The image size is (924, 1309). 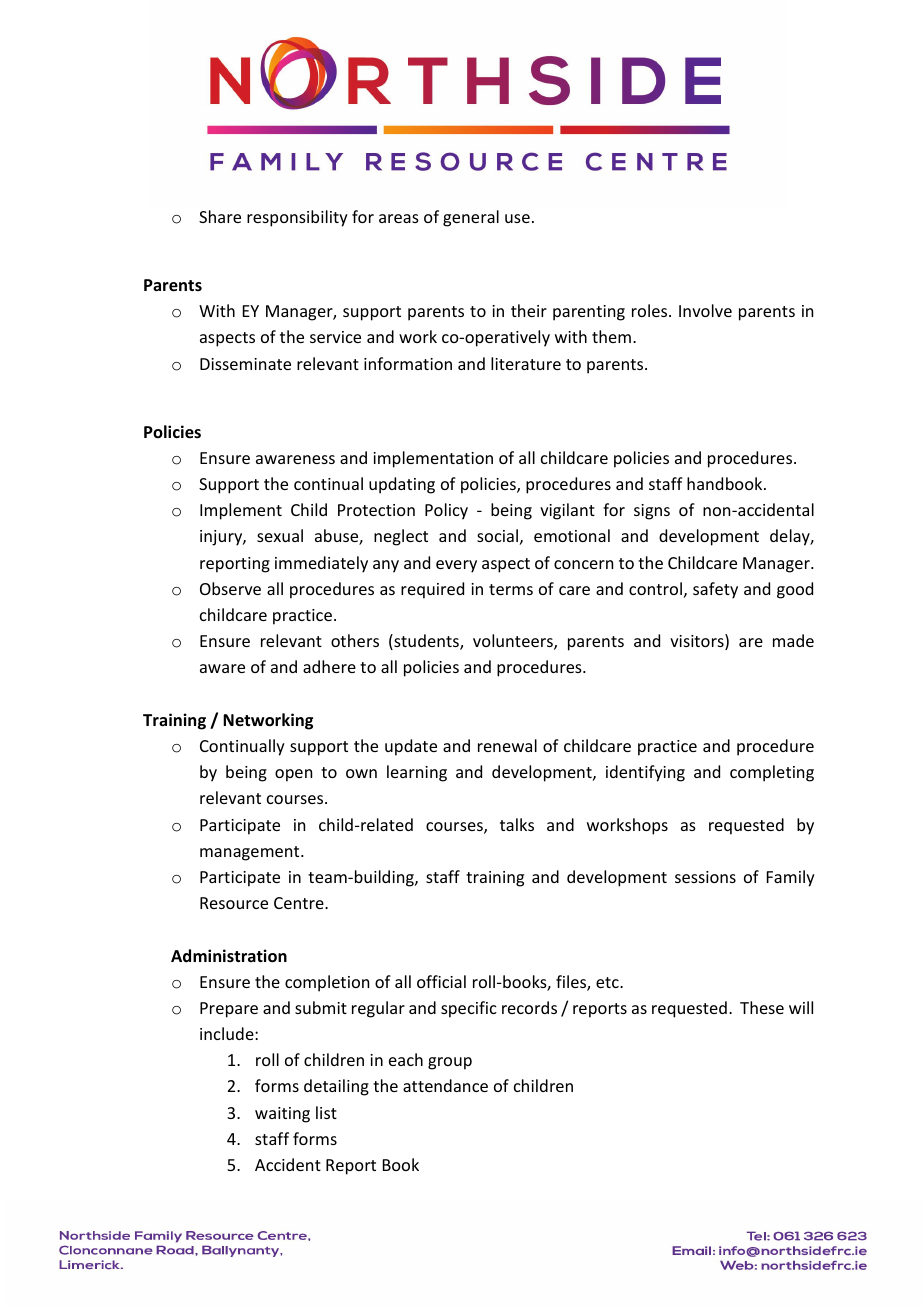 What do you see at coordinates (705, 310) in the image?
I see `Involve` at bounding box center [705, 310].
